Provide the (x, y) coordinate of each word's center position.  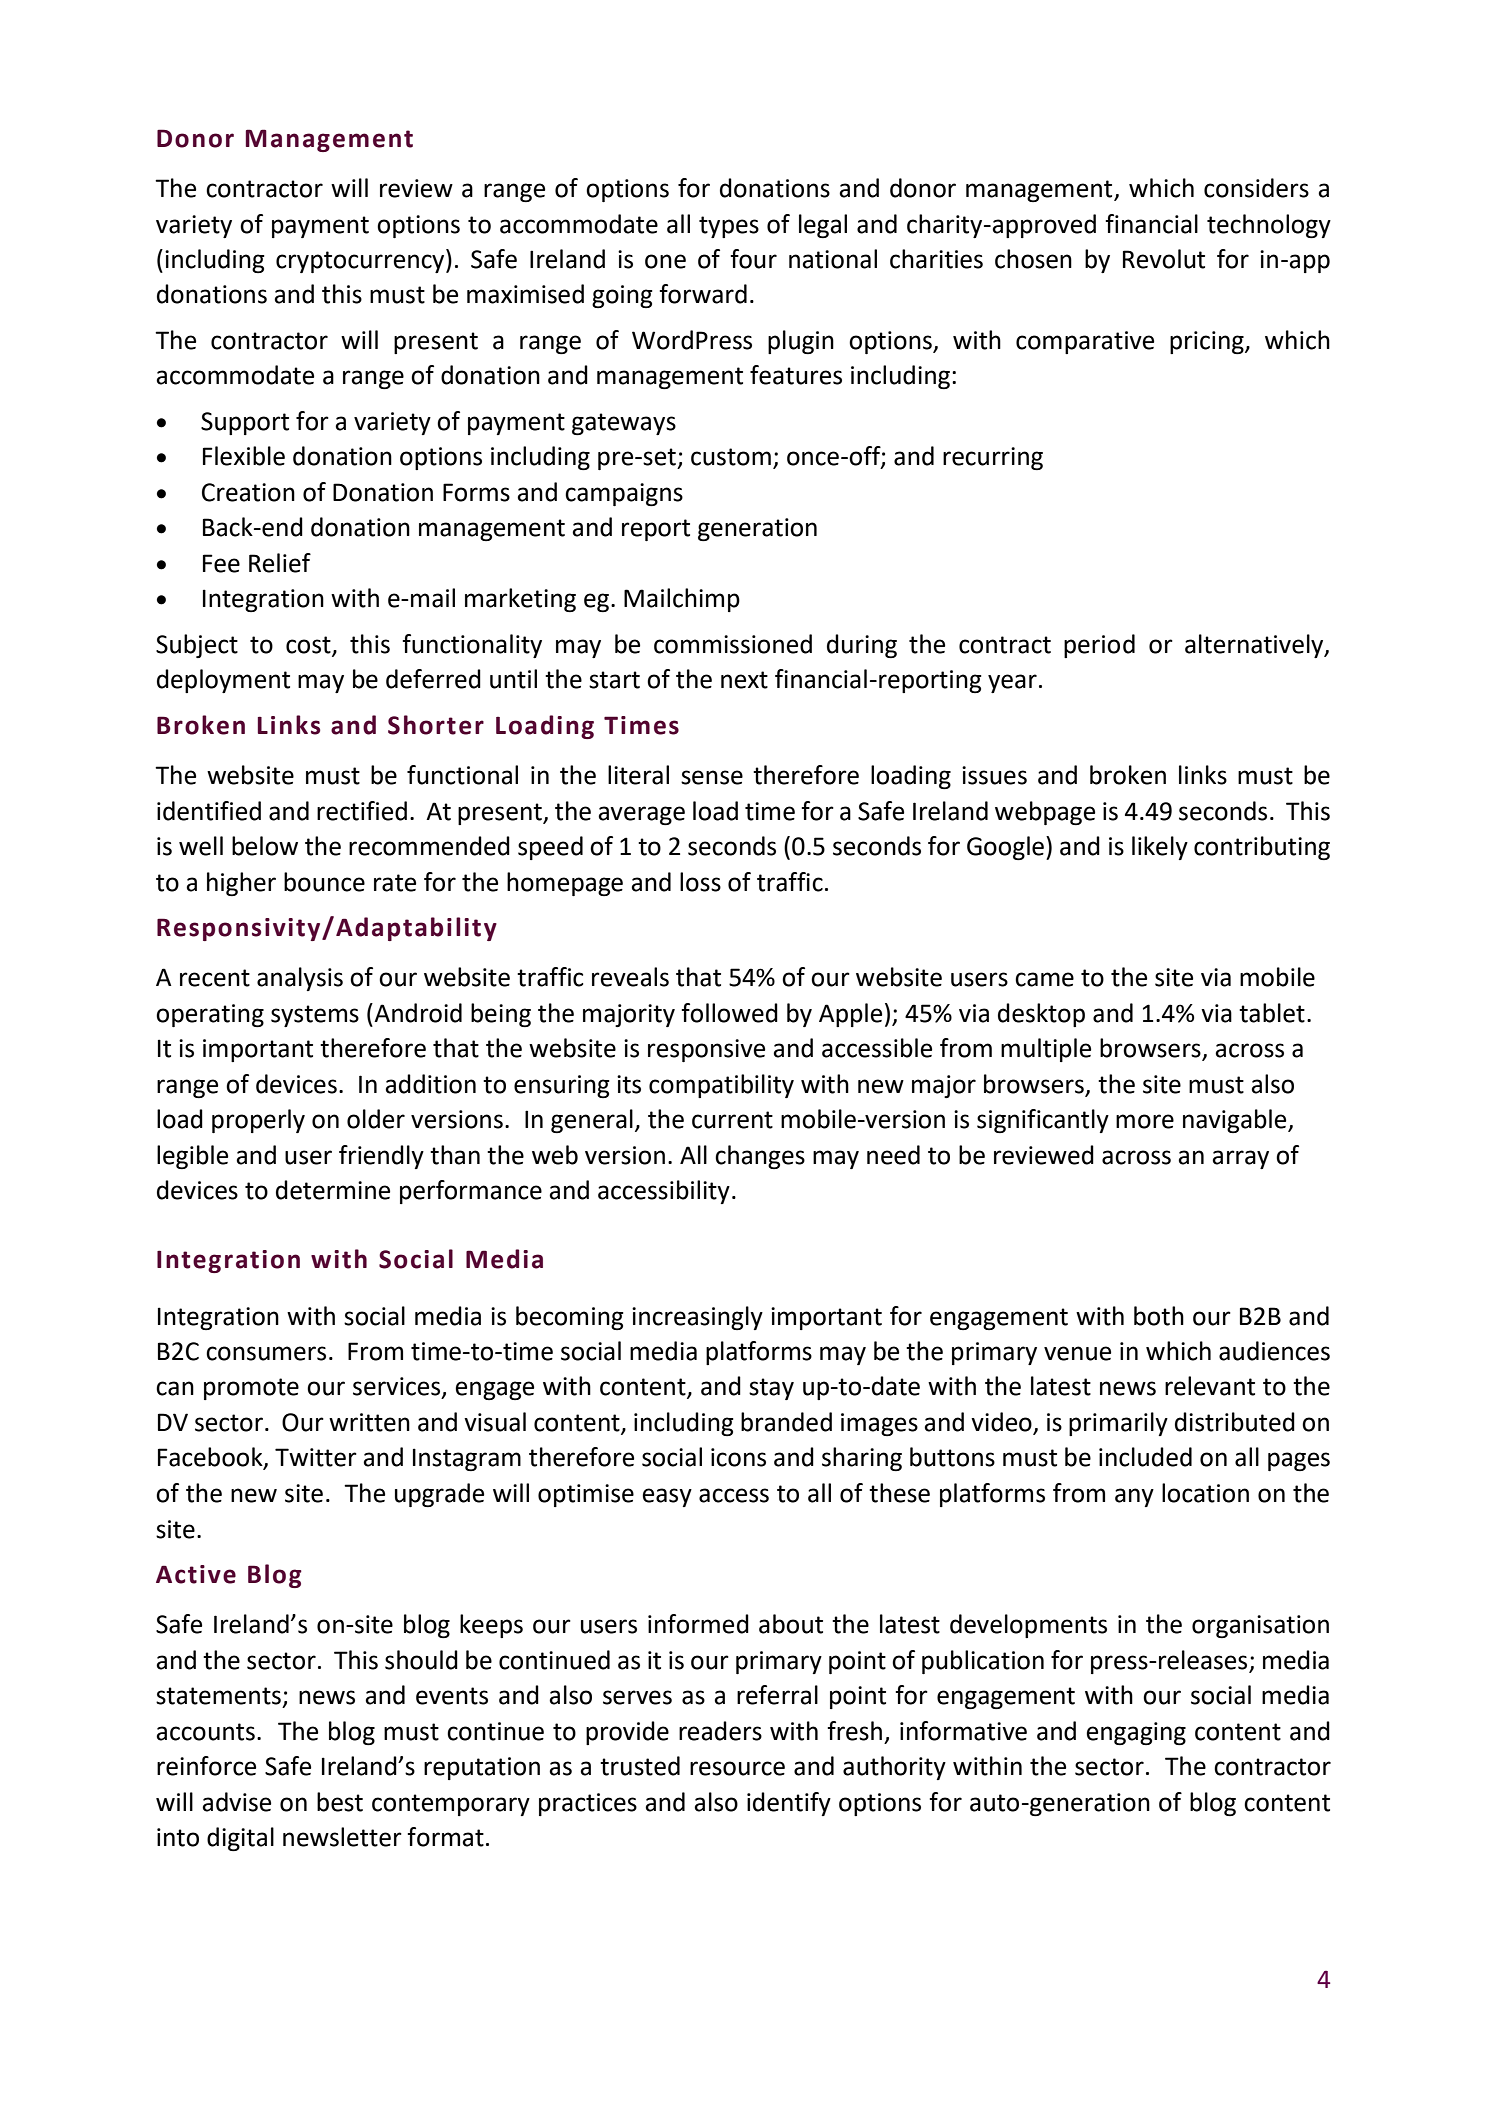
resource (737, 1768)
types (729, 227)
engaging (1136, 1733)
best (340, 1802)
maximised (525, 294)
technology (1269, 226)
